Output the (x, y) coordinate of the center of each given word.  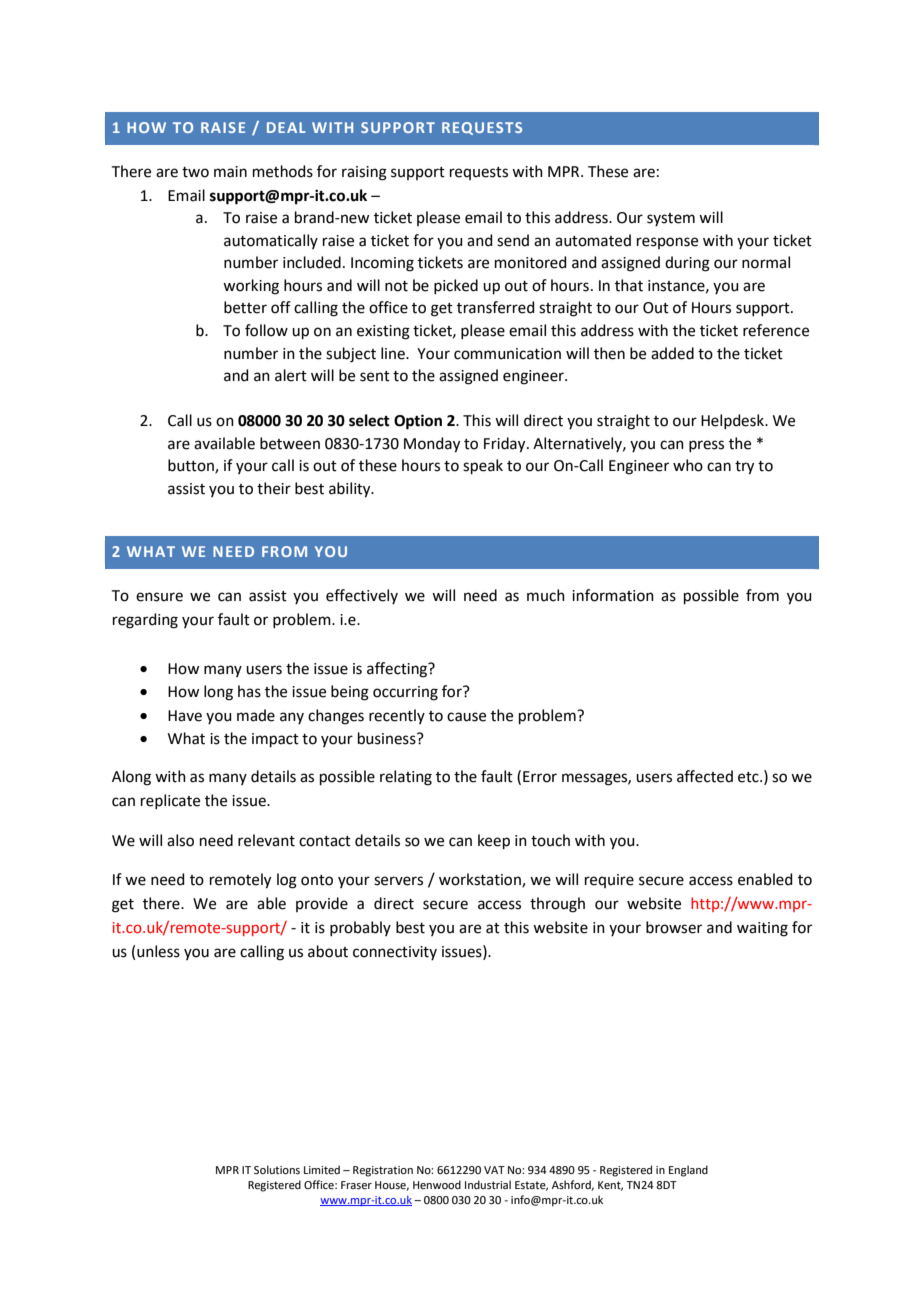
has (249, 691)
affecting (398, 670)
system (671, 219)
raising (364, 173)
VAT (494, 1170)
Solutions (277, 1169)
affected (705, 776)
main (230, 172)
